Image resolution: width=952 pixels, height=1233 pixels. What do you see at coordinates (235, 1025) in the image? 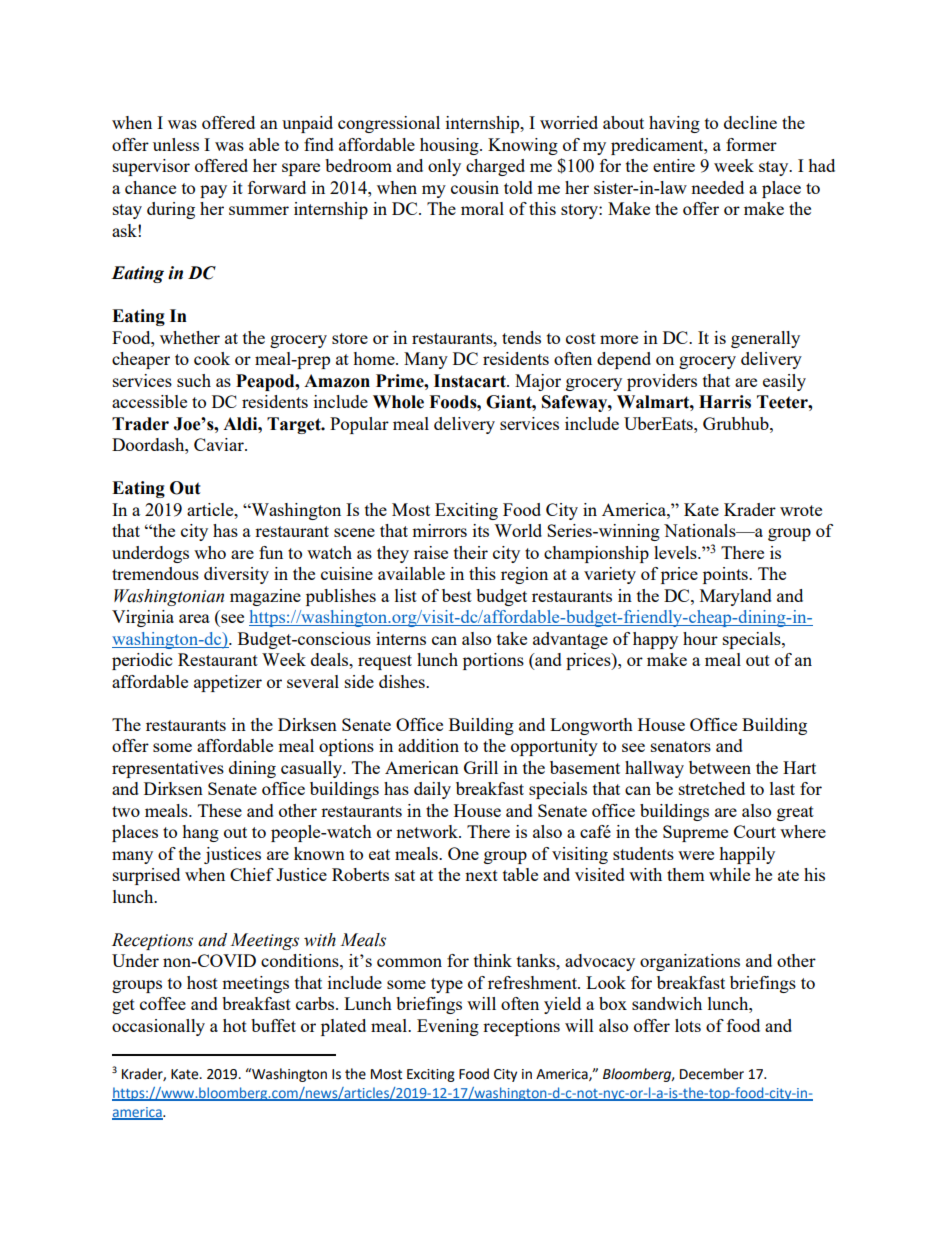
I see `hot` at bounding box center [235, 1025].
